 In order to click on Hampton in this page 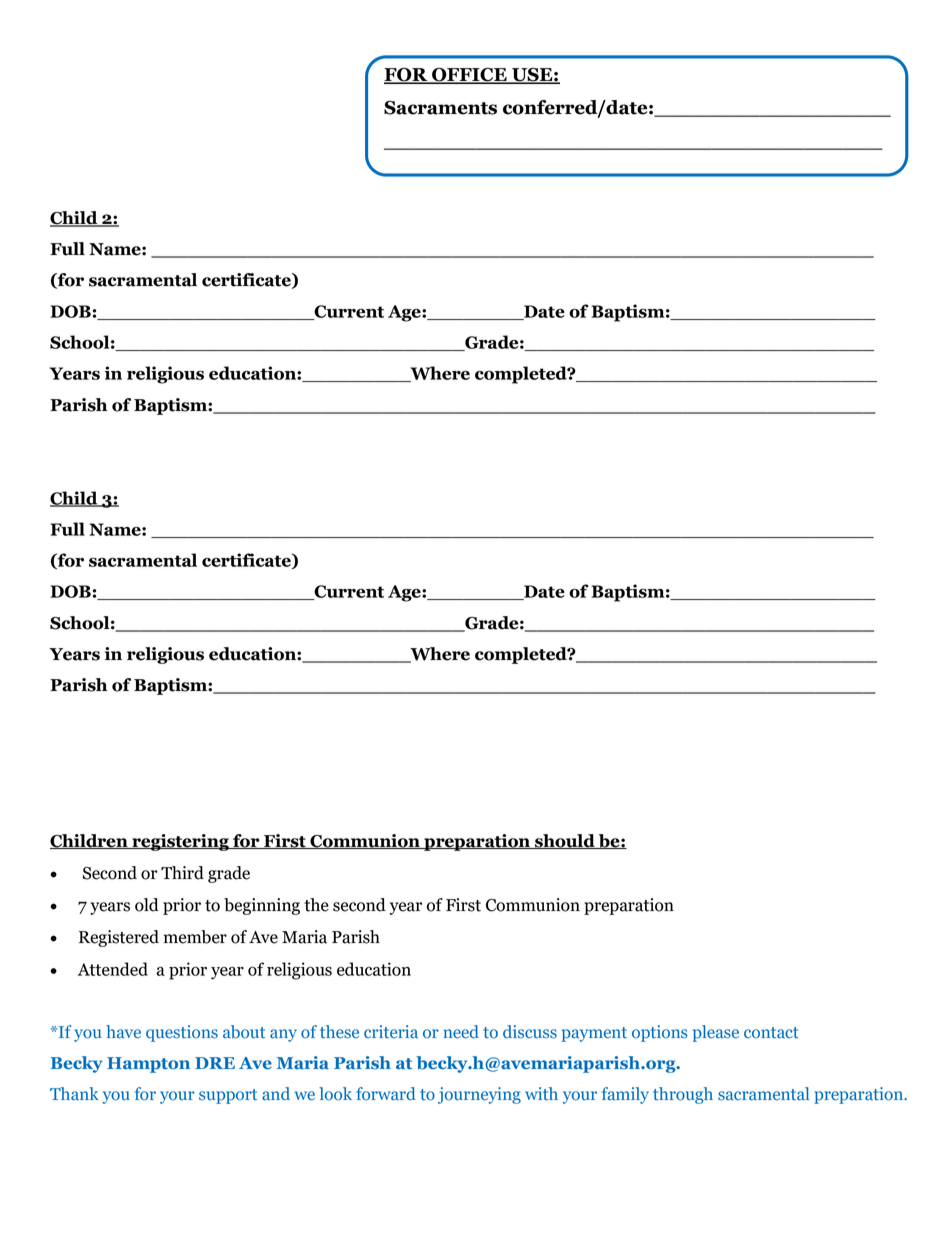, I will do `click(148, 1065)`.
